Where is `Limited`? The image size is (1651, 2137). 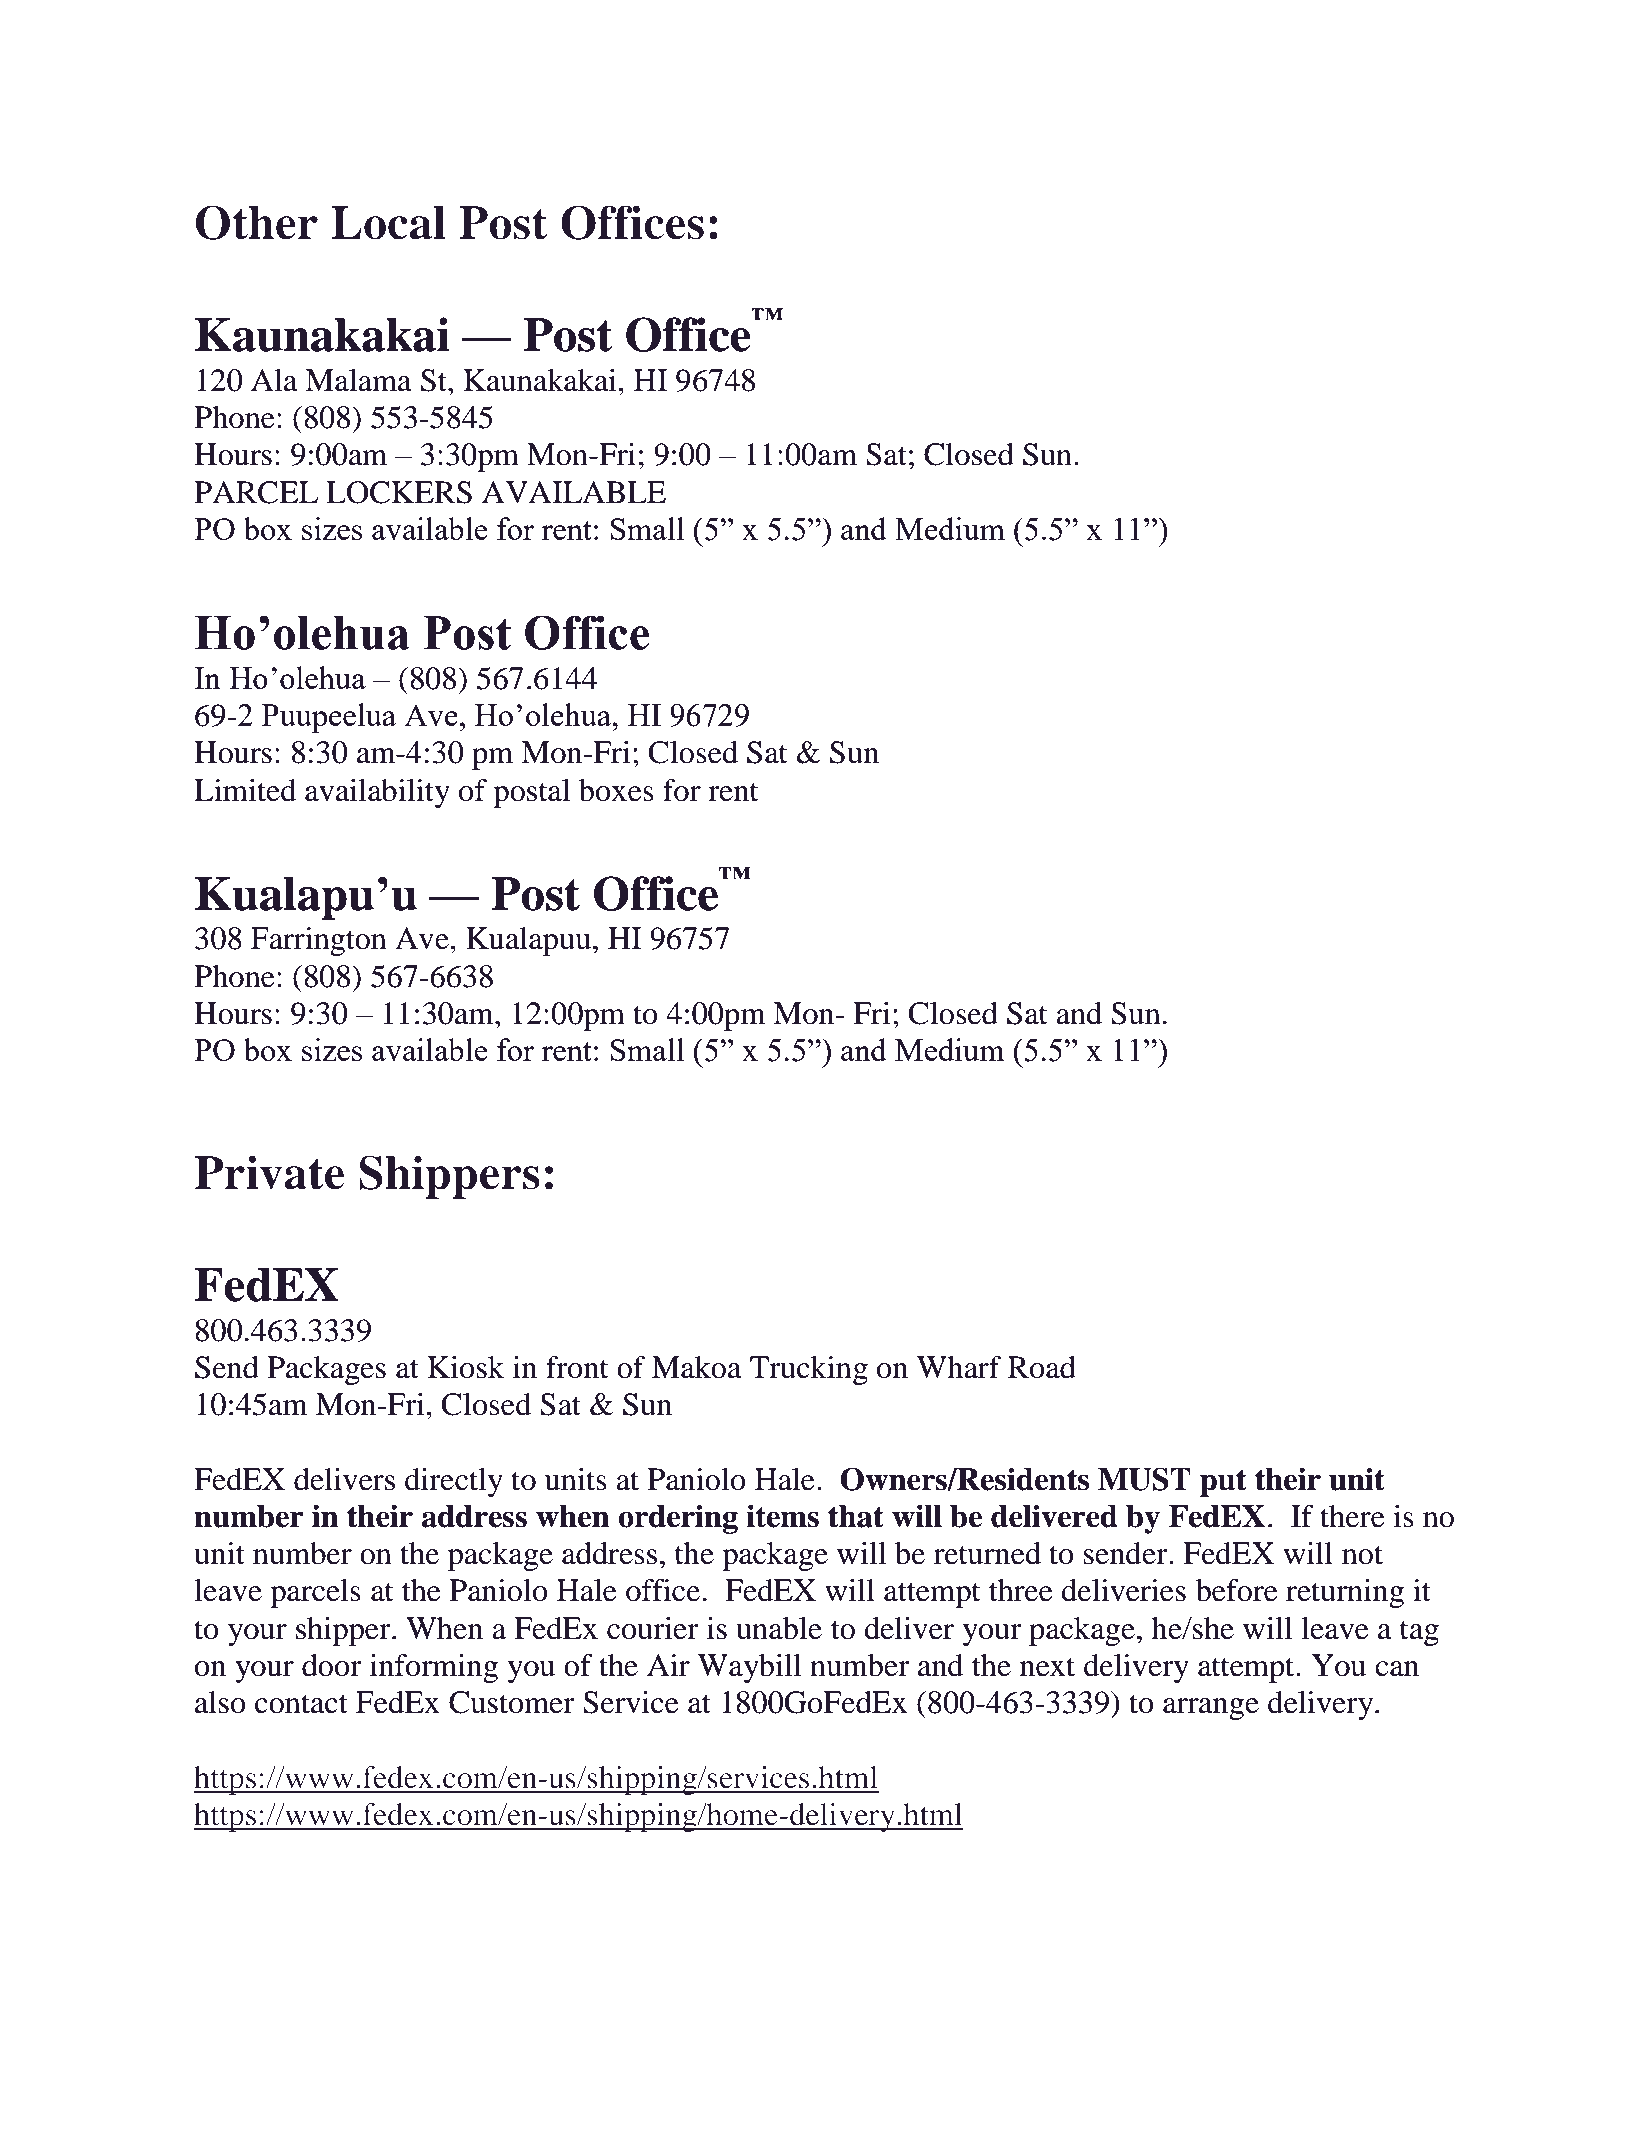
Limited is located at coordinates (245, 790).
